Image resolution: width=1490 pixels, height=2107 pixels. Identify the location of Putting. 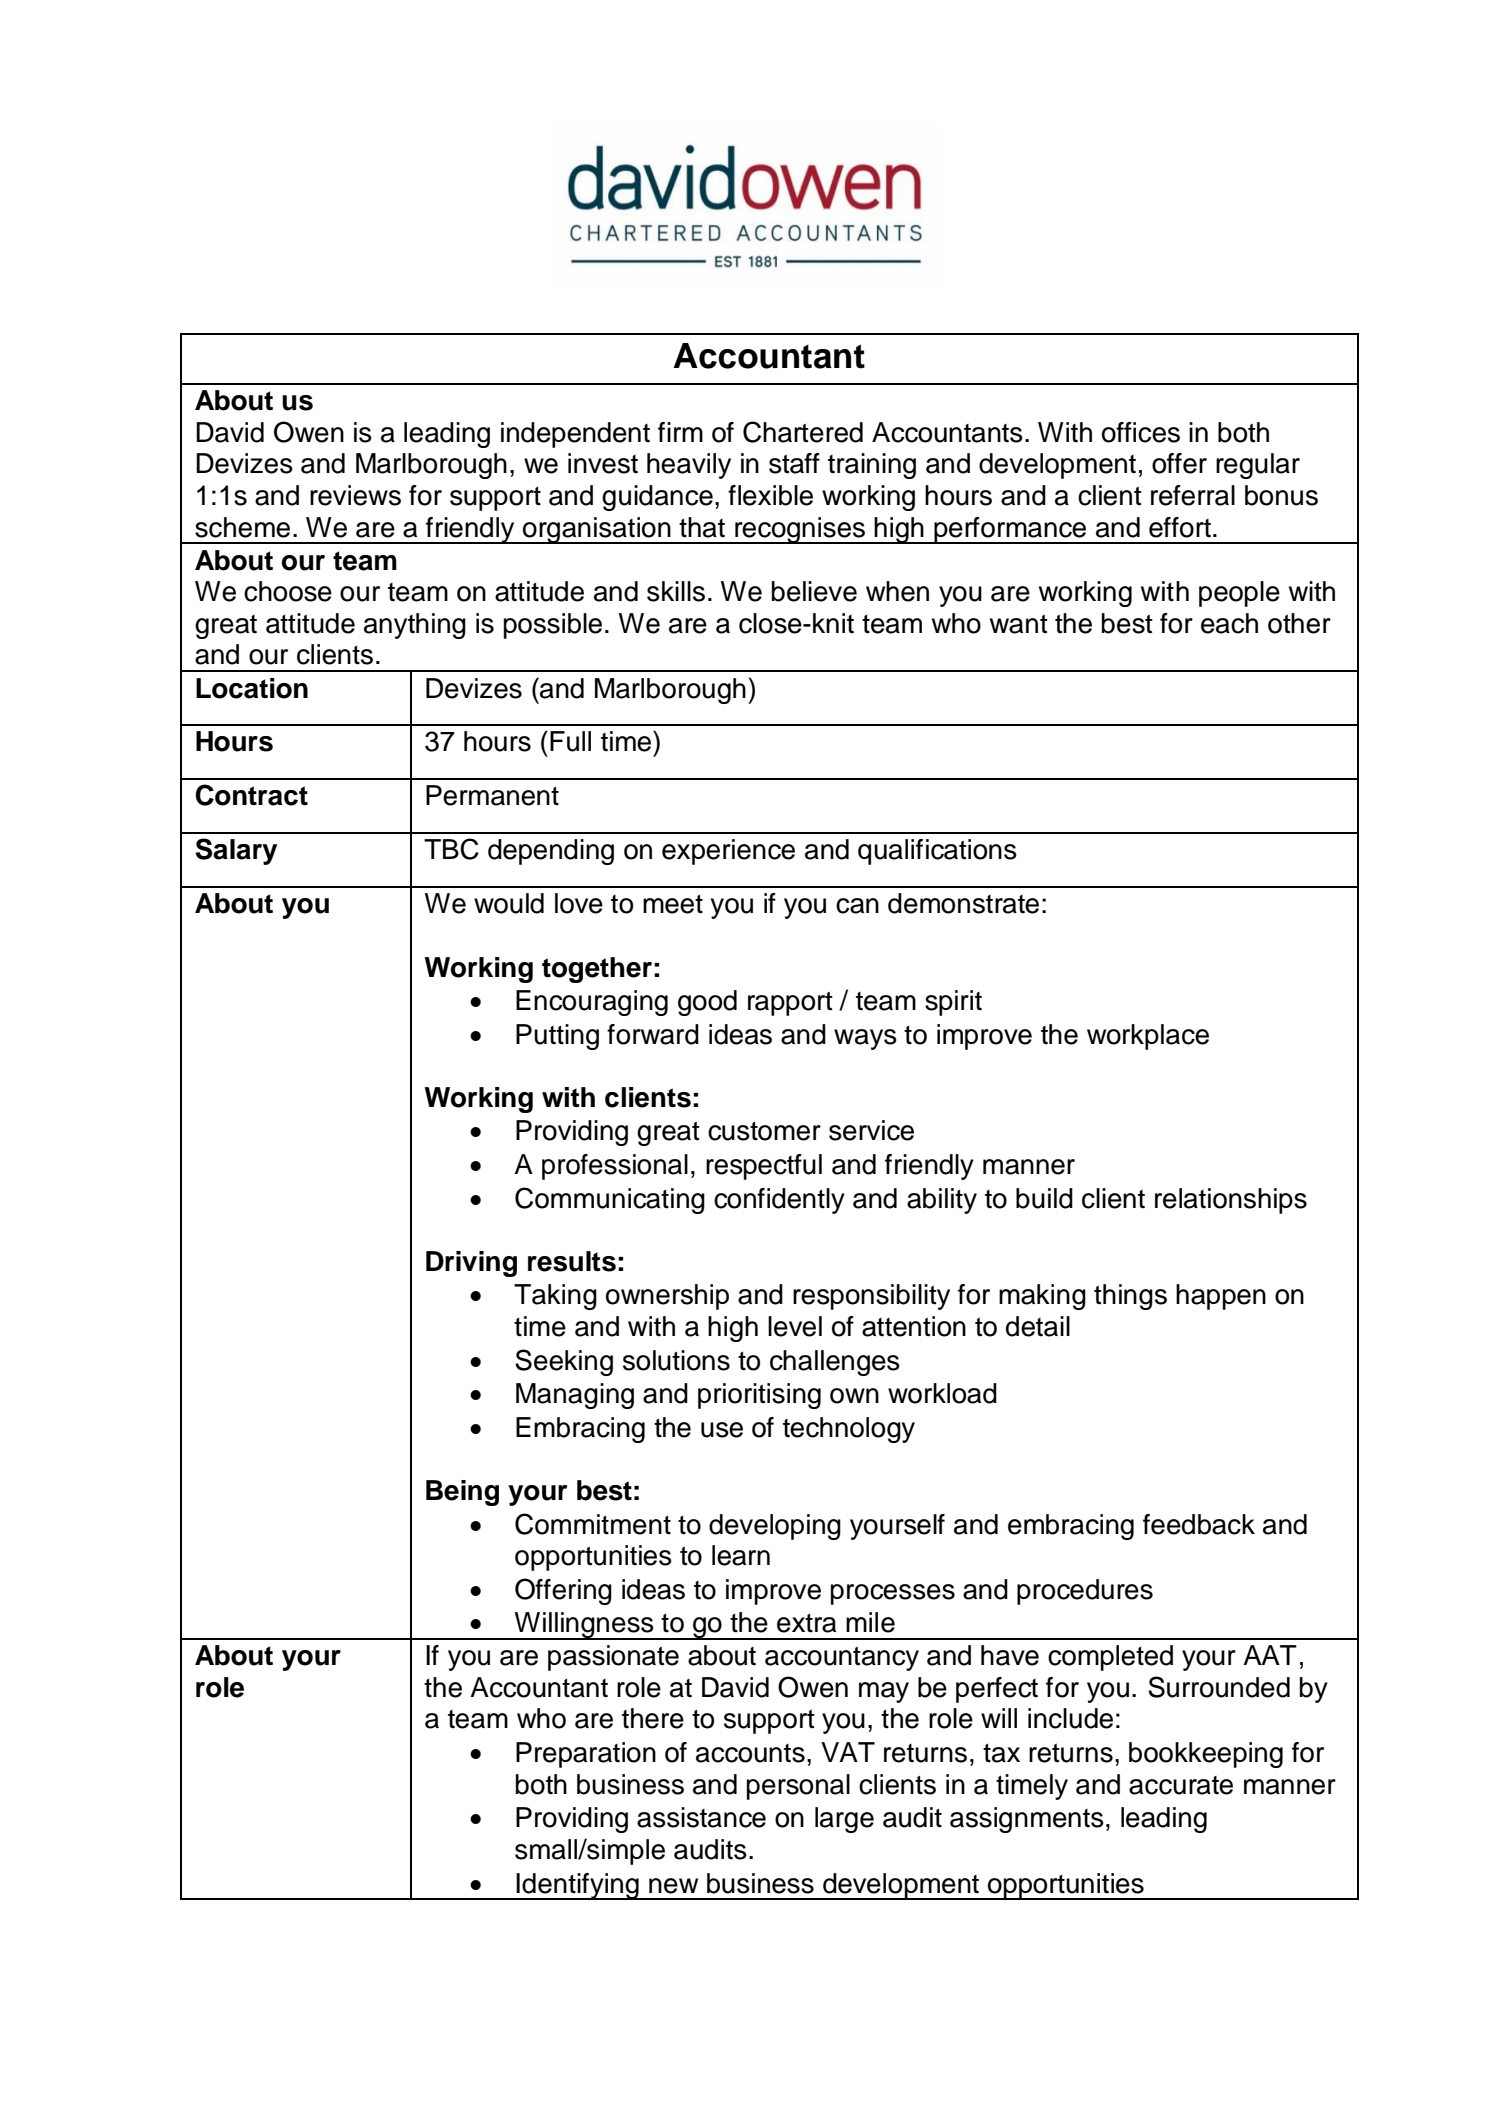
(557, 1037).
